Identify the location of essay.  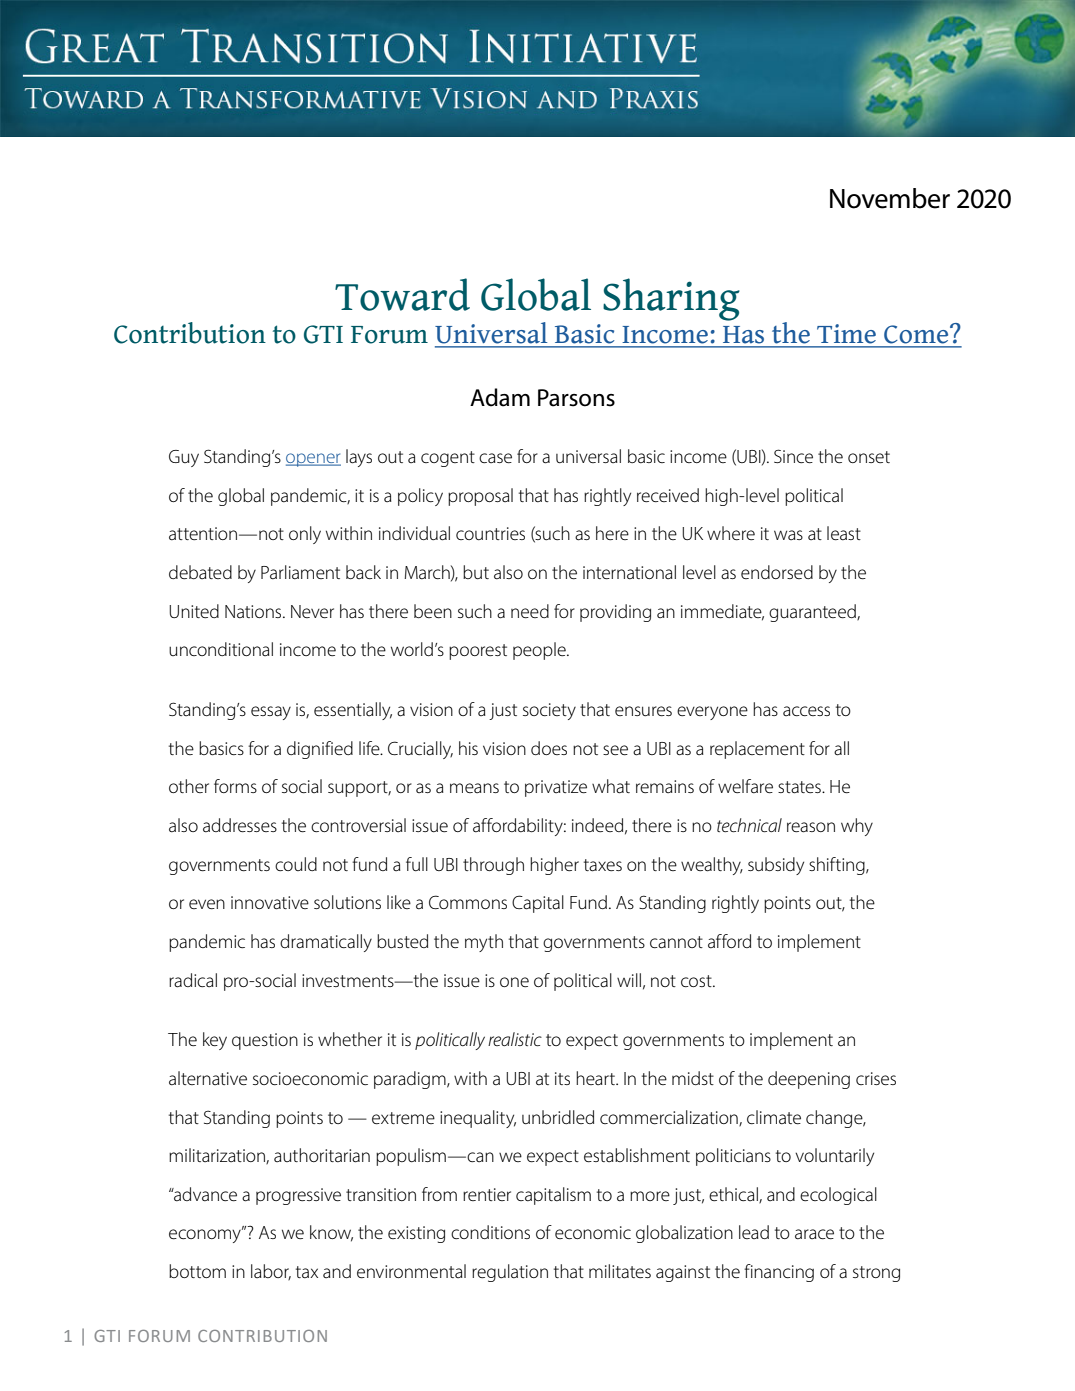
(271, 713).
